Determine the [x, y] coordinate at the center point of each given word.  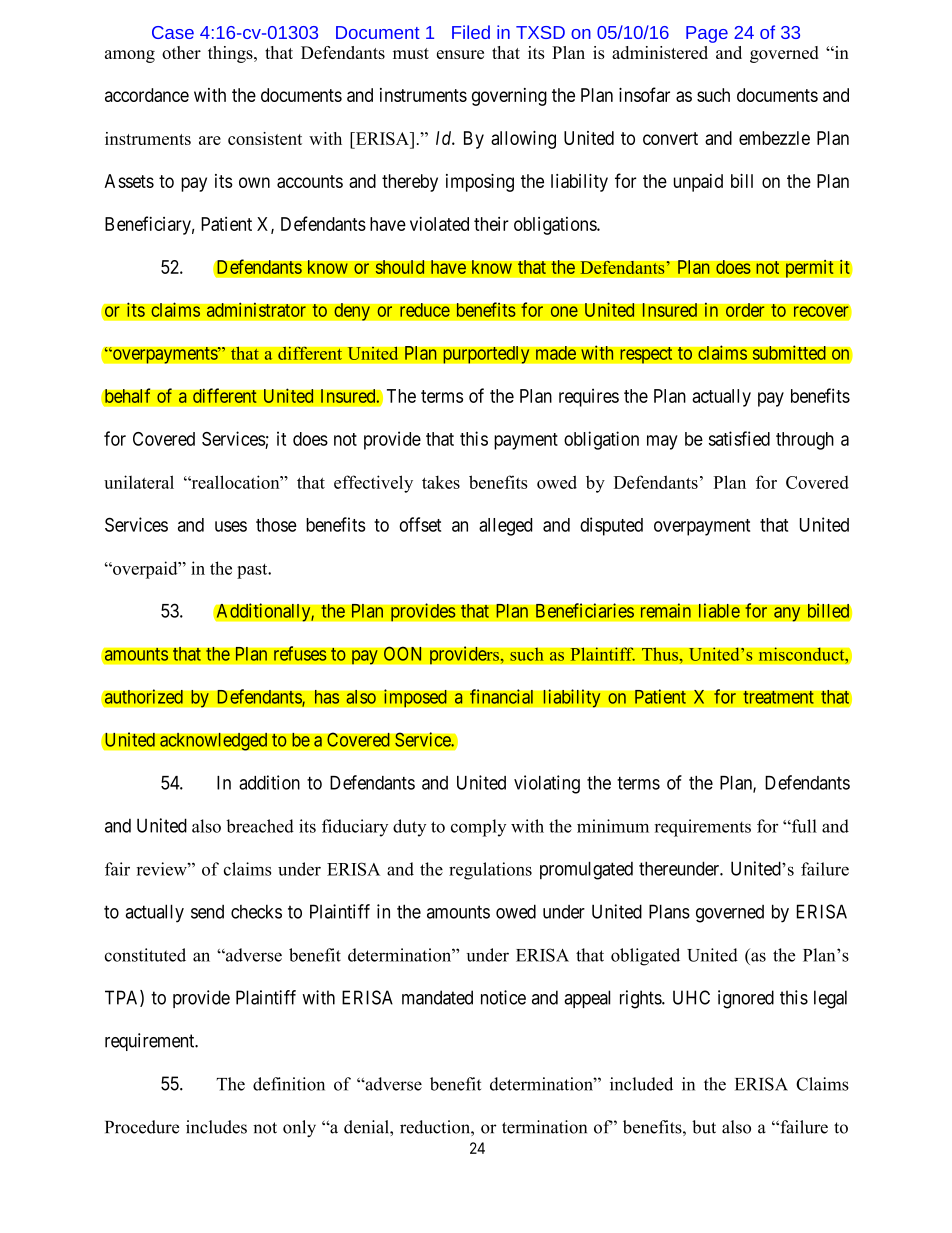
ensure [460, 54]
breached [260, 826]
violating [547, 784]
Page [707, 34]
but [704, 1127]
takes [441, 482]
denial [367, 1127]
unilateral [139, 482]
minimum [613, 826]
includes [216, 1127]
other [181, 52]
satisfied [739, 438]
